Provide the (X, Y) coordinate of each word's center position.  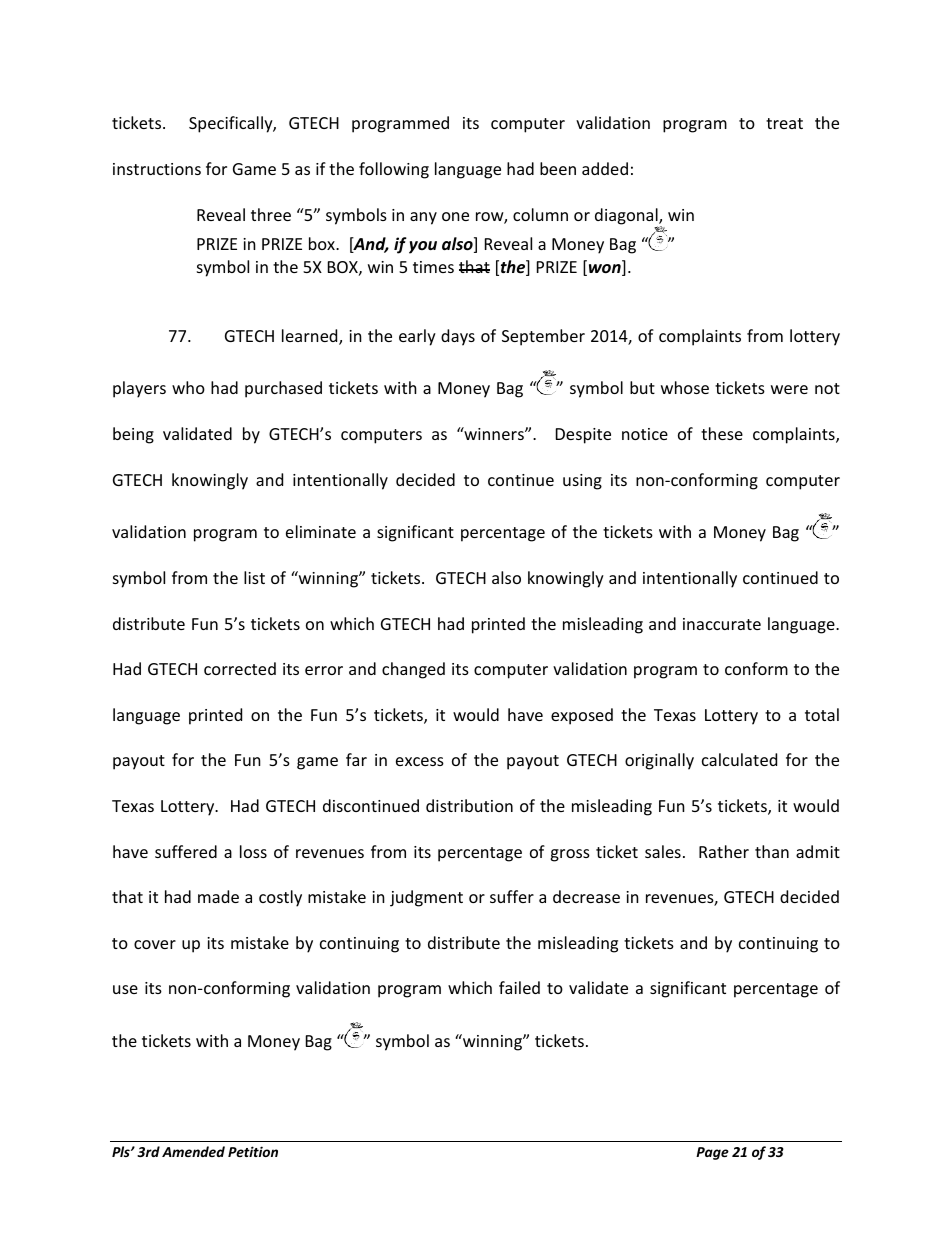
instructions (157, 169)
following (394, 170)
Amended (193, 1151)
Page (712, 1153)
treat (784, 123)
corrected (240, 668)
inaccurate (722, 624)
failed (519, 987)
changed (413, 670)
